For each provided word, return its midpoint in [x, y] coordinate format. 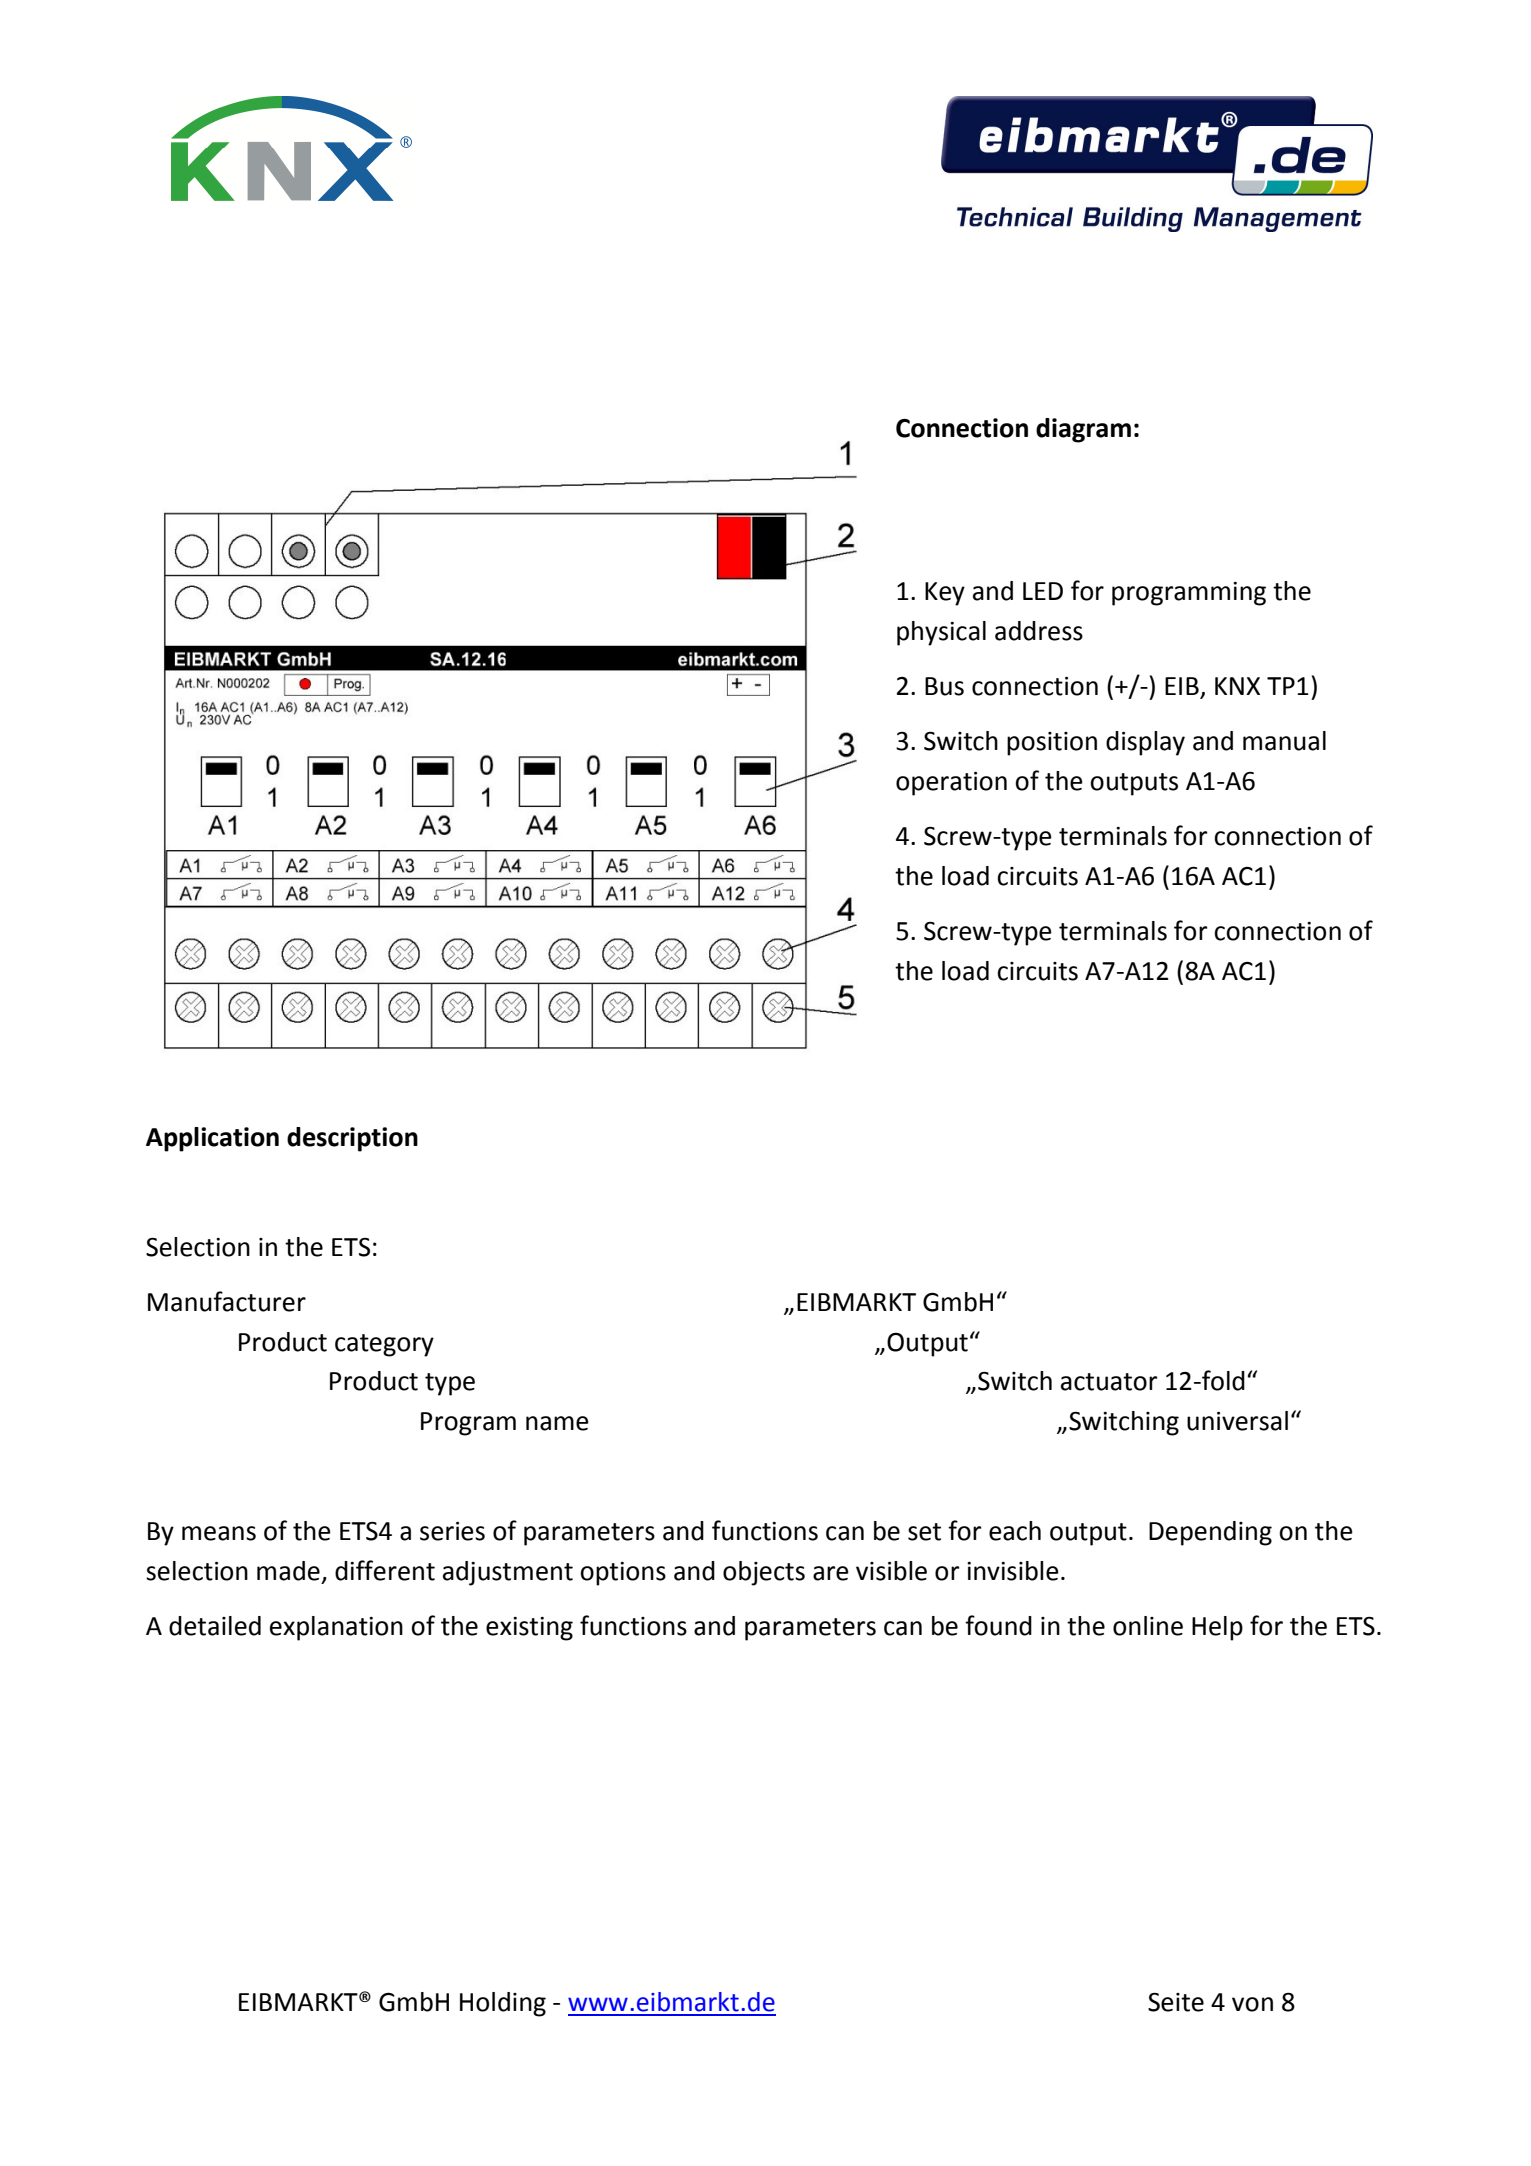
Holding [503, 2004]
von [1252, 2004]
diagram [1083, 430]
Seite [1176, 2002]
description [352, 1139]
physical [941, 633]
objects [764, 1573]
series [452, 1531]
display [1145, 743]
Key [945, 594]
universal [1237, 1421]
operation [951, 784]
